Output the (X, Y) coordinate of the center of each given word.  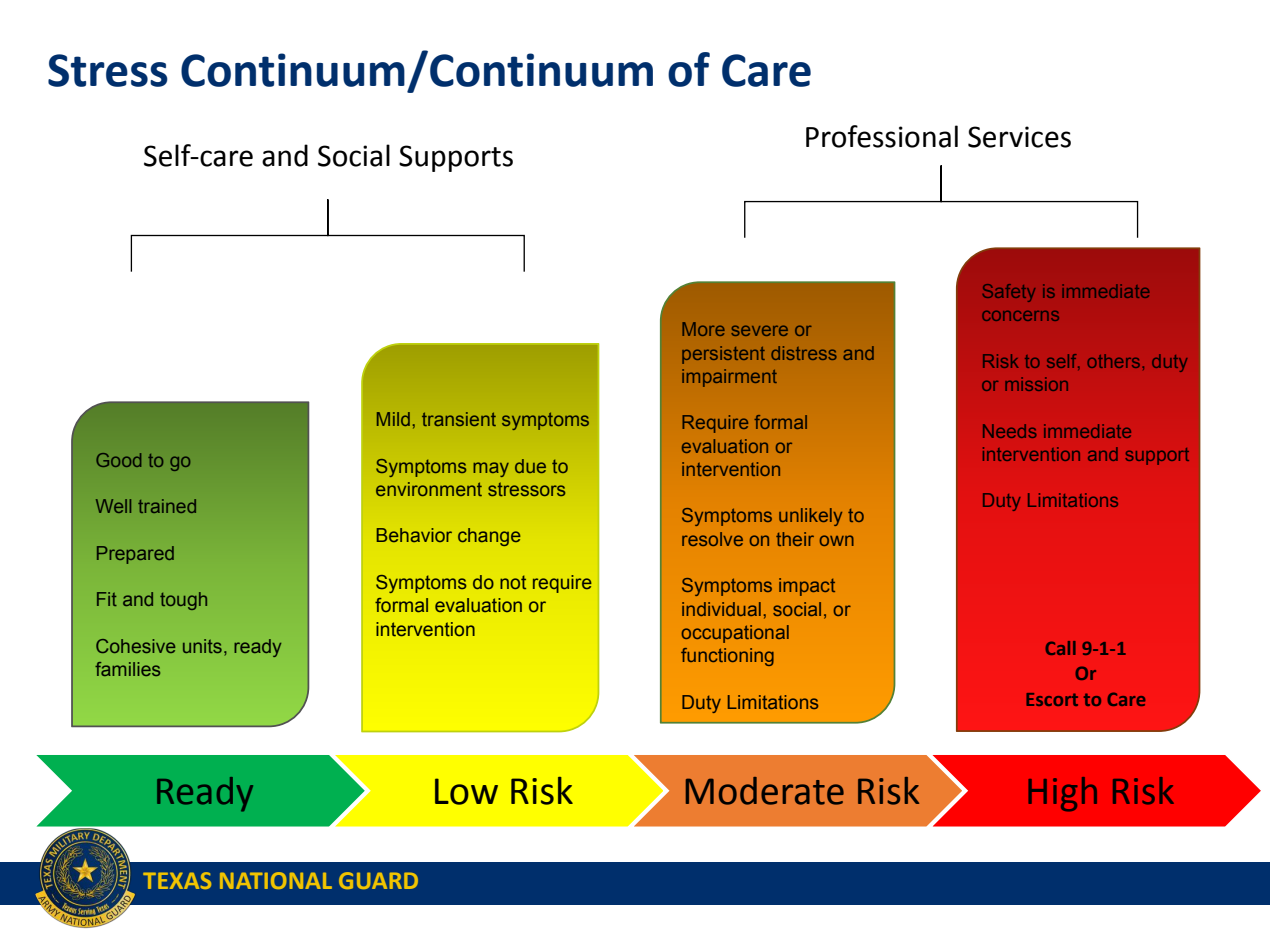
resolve (712, 539)
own (837, 540)
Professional (882, 136)
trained (167, 506)
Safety (1009, 293)
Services (1019, 137)
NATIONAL (276, 880)
